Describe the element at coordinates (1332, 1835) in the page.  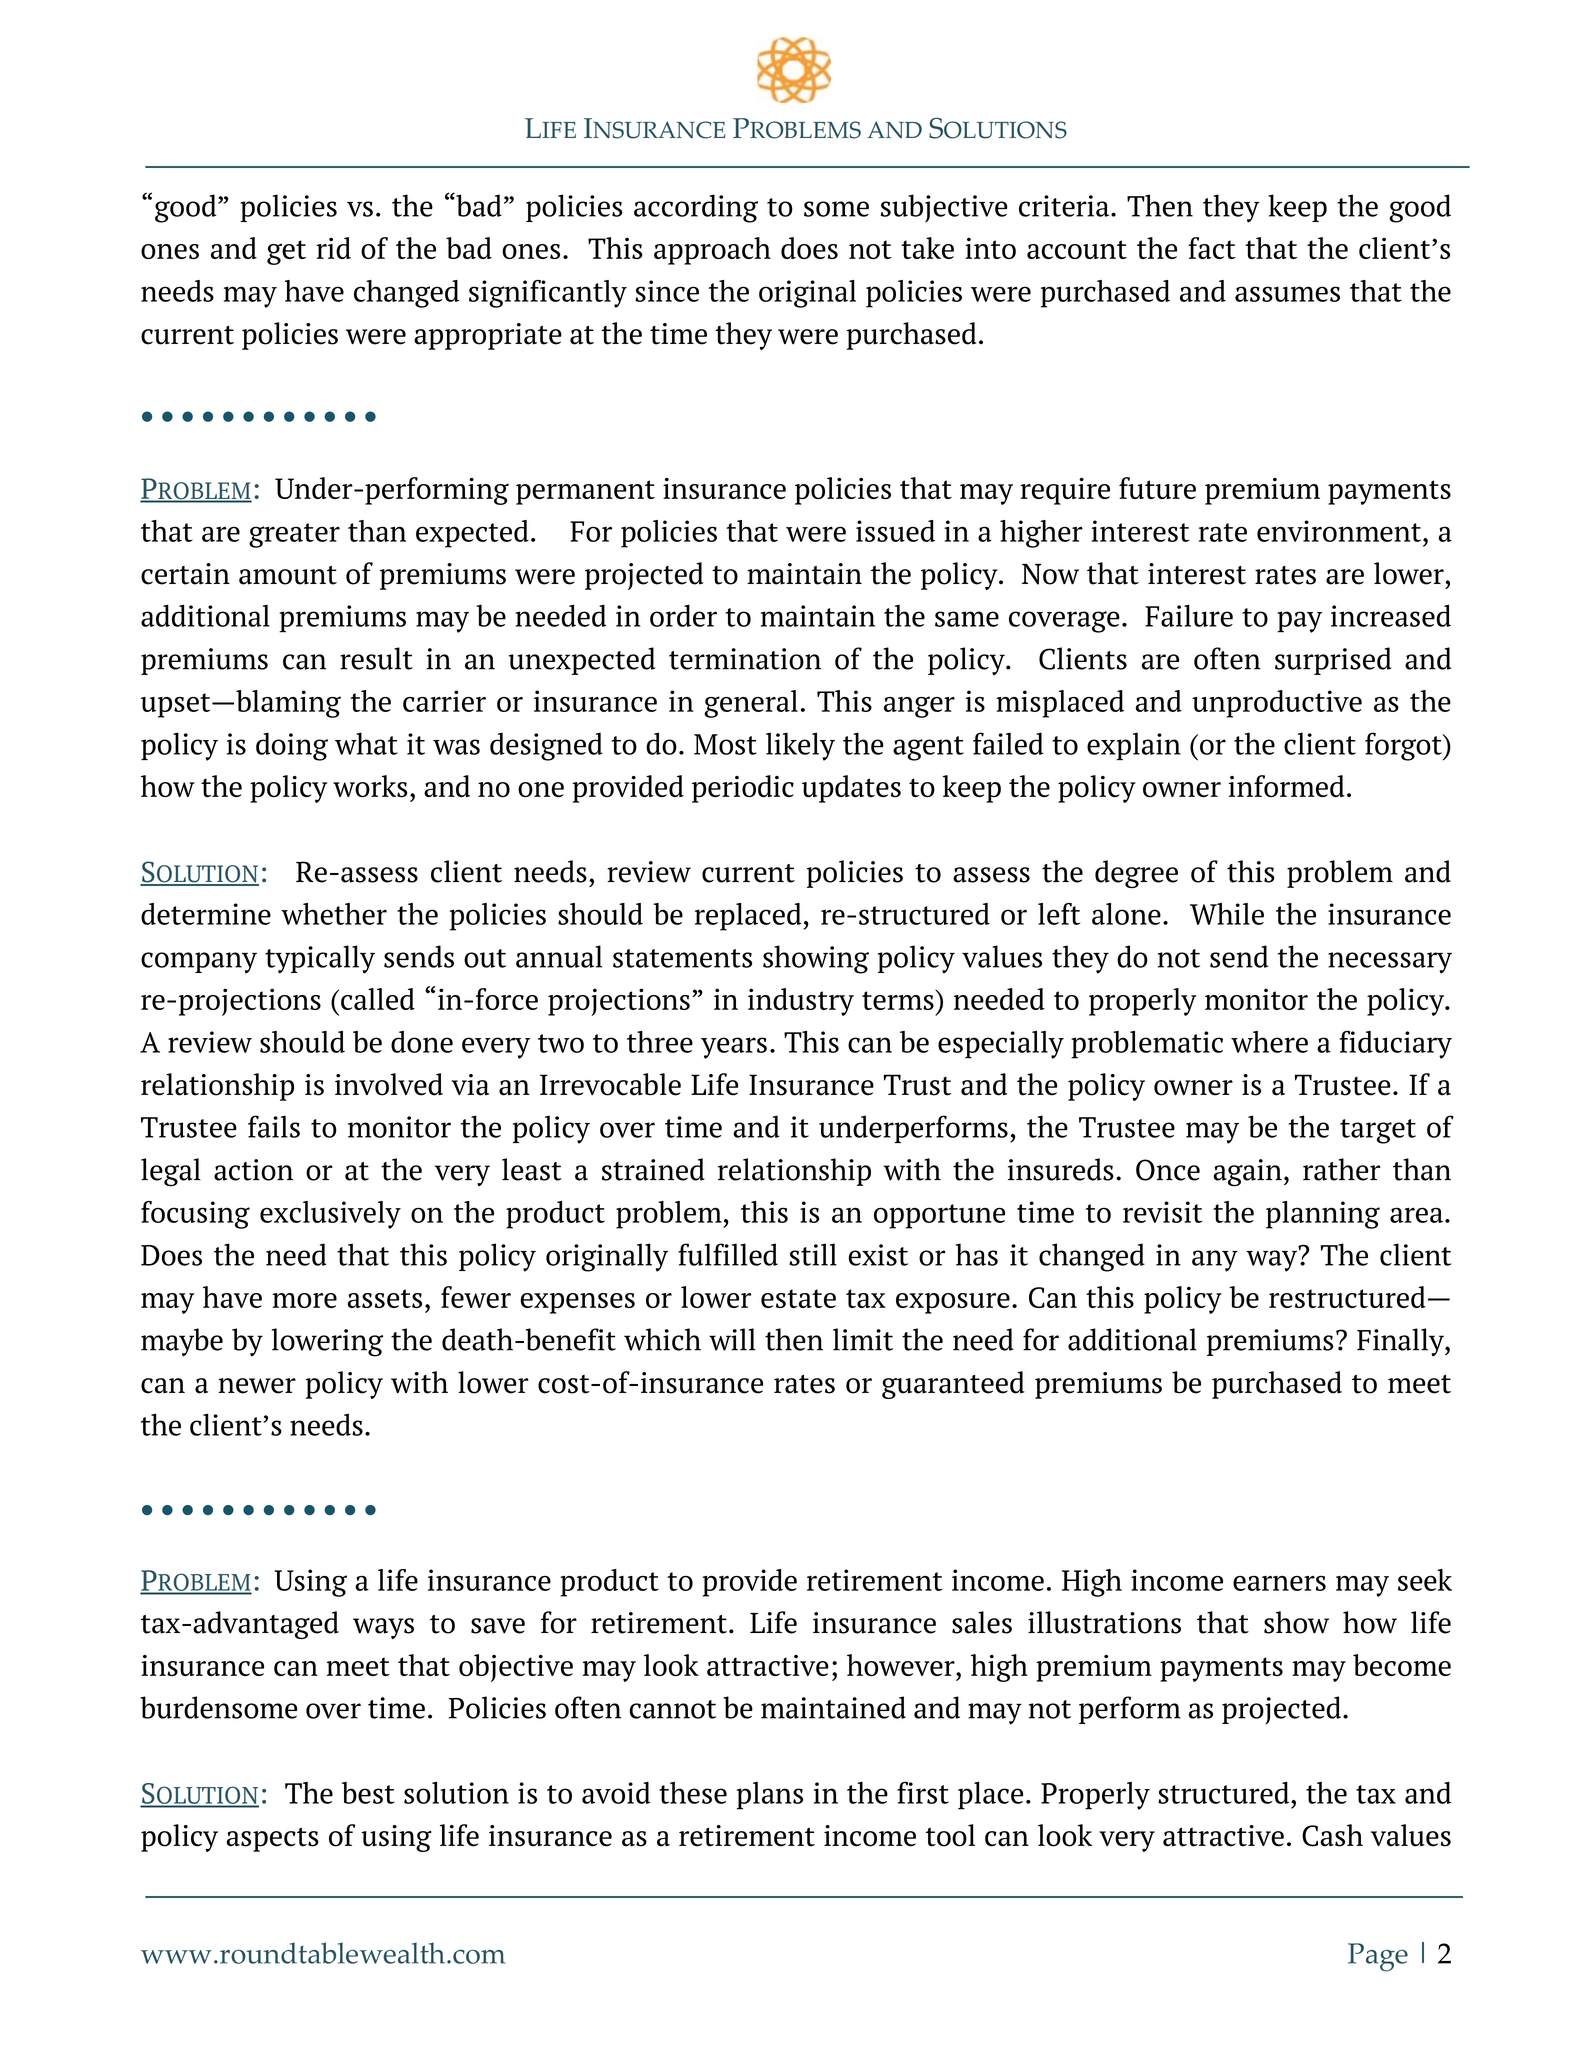
I see `Cash` at that location.
